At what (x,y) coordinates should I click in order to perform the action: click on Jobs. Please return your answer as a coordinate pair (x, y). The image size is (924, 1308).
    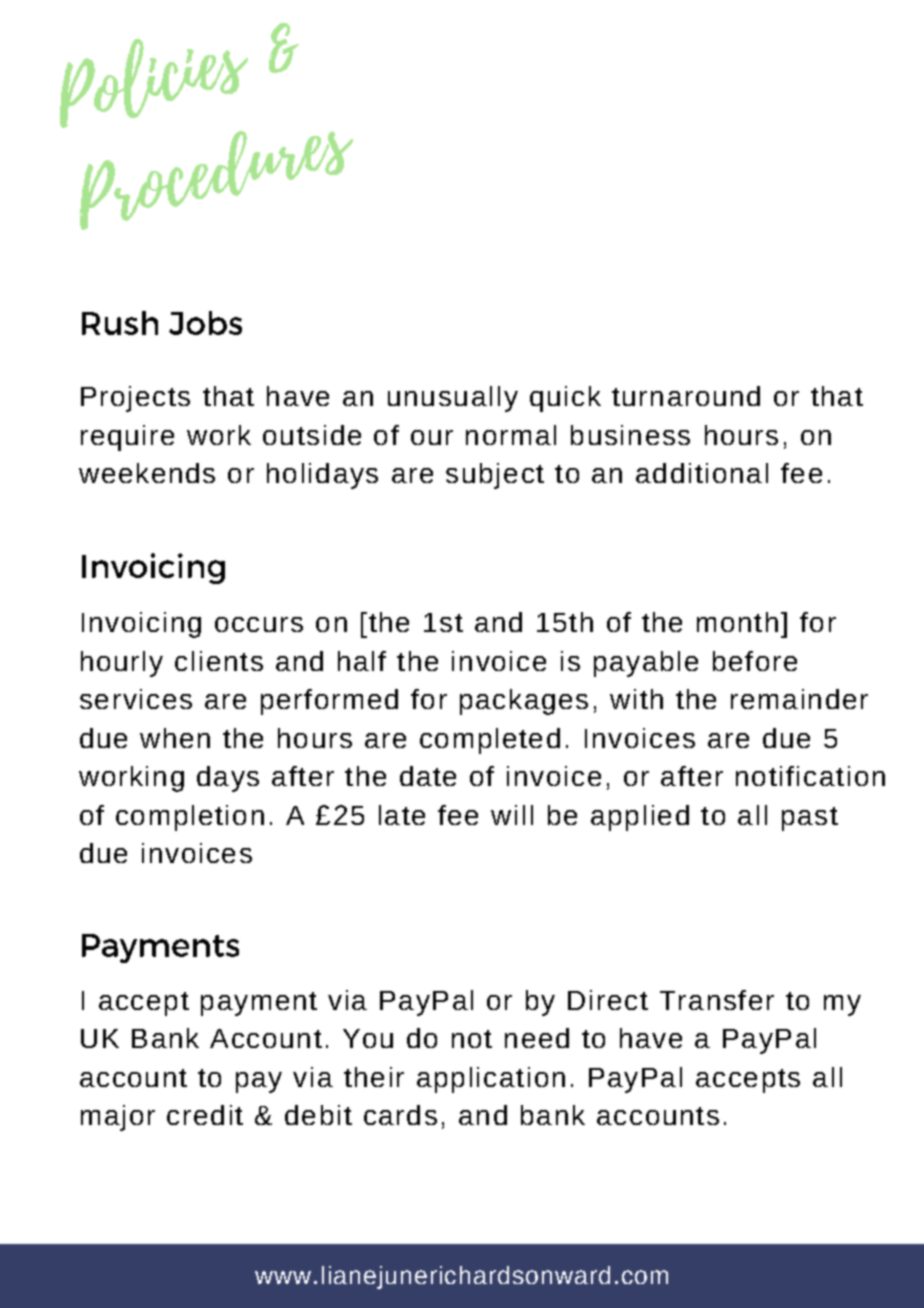
    Looking at the image, I should click on (205, 323).
